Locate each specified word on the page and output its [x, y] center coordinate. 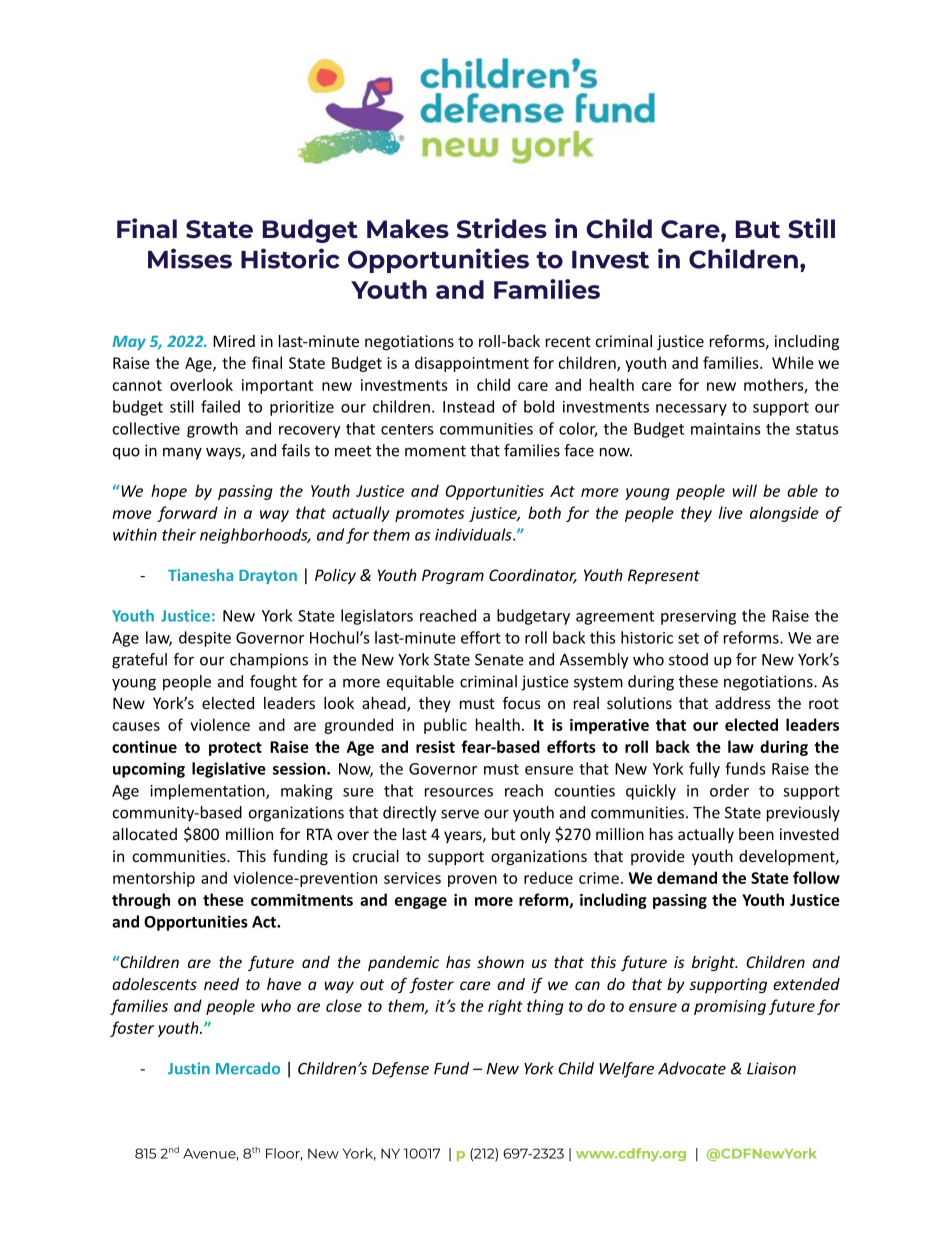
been [756, 834]
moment [435, 451]
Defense [400, 1070]
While [793, 362]
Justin [189, 1068]
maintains [725, 429]
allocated [145, 834]
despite [205, 639]
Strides [502, 228]
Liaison [771, 1068]
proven [472, 881]
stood [688, 659]
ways [224, 453]
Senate [499, 660]
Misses [190, 258]
